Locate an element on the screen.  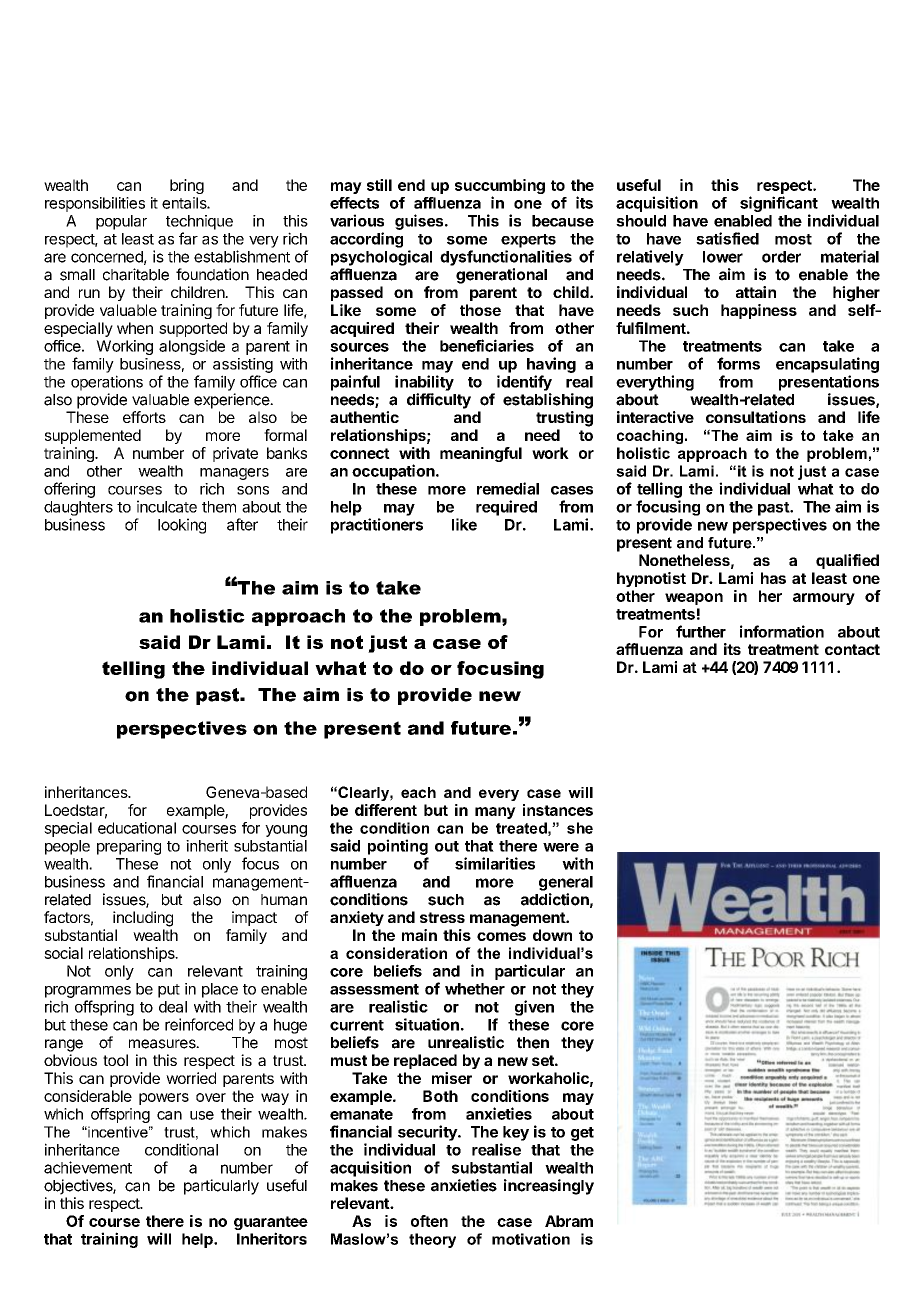
succumbing is located at coordinates (500, 188).
